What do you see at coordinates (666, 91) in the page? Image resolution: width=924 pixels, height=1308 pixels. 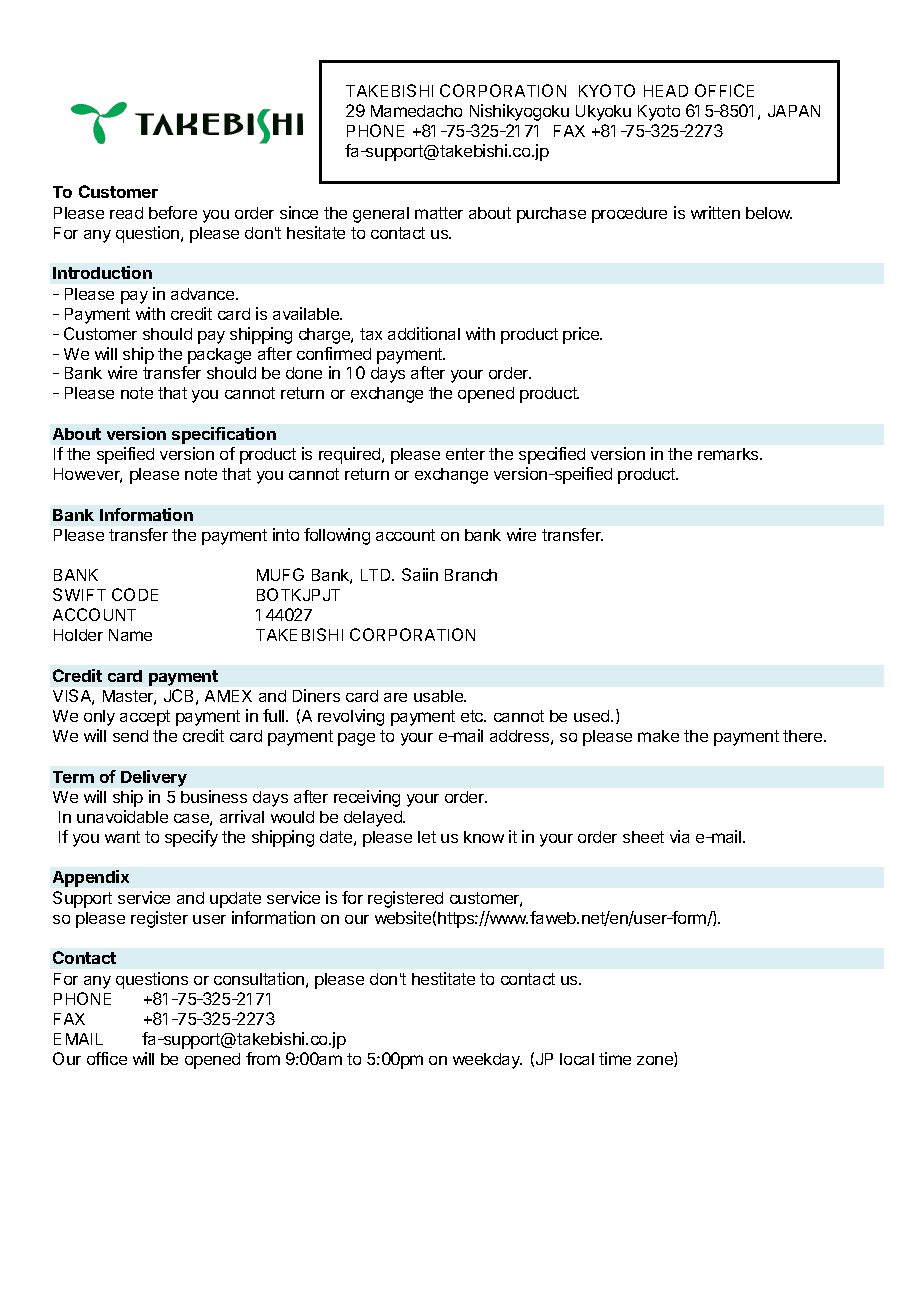 I see `HEAD` at bounding box center [666, 91].
